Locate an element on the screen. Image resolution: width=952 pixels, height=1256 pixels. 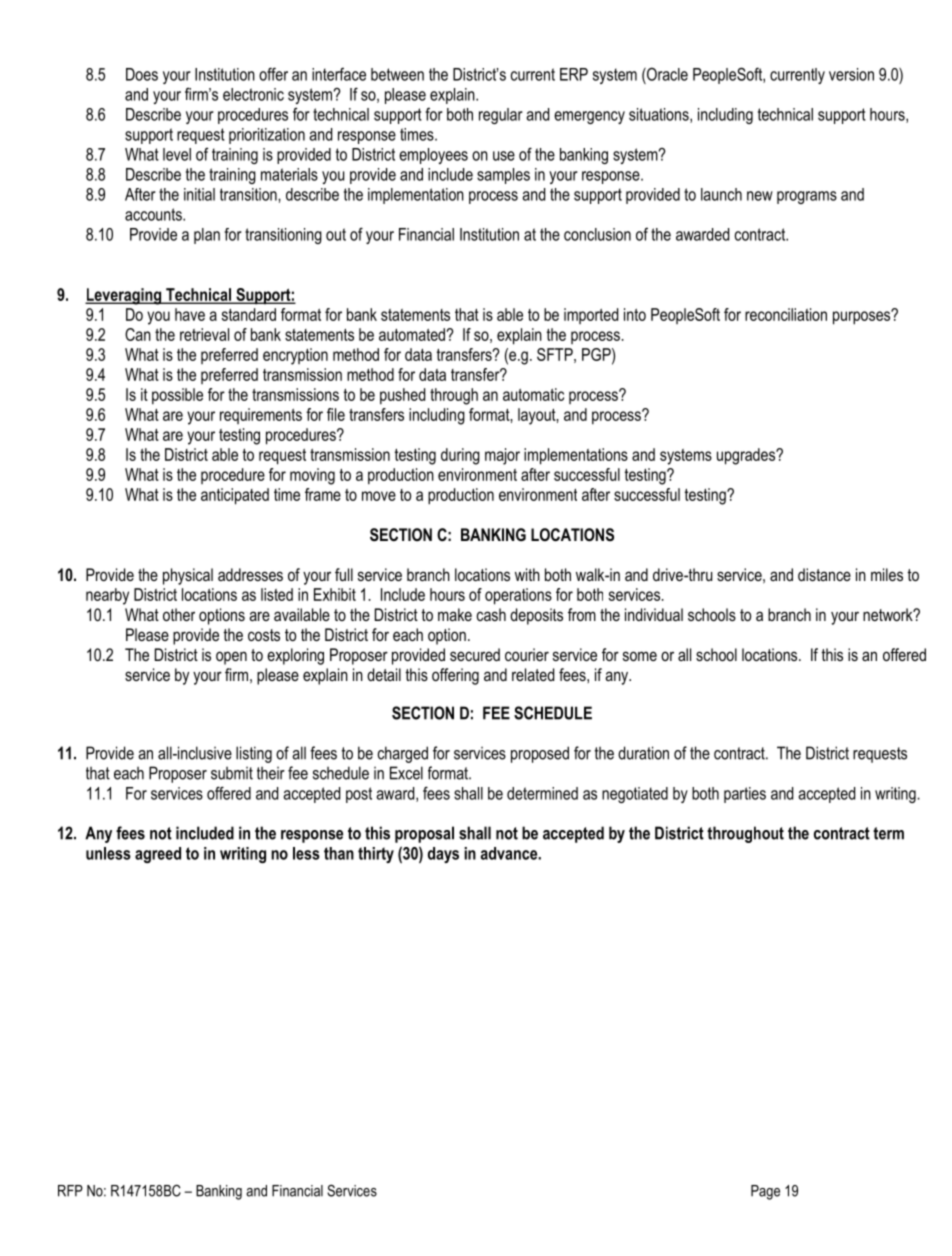
during is located at coordinates (460, 456).
